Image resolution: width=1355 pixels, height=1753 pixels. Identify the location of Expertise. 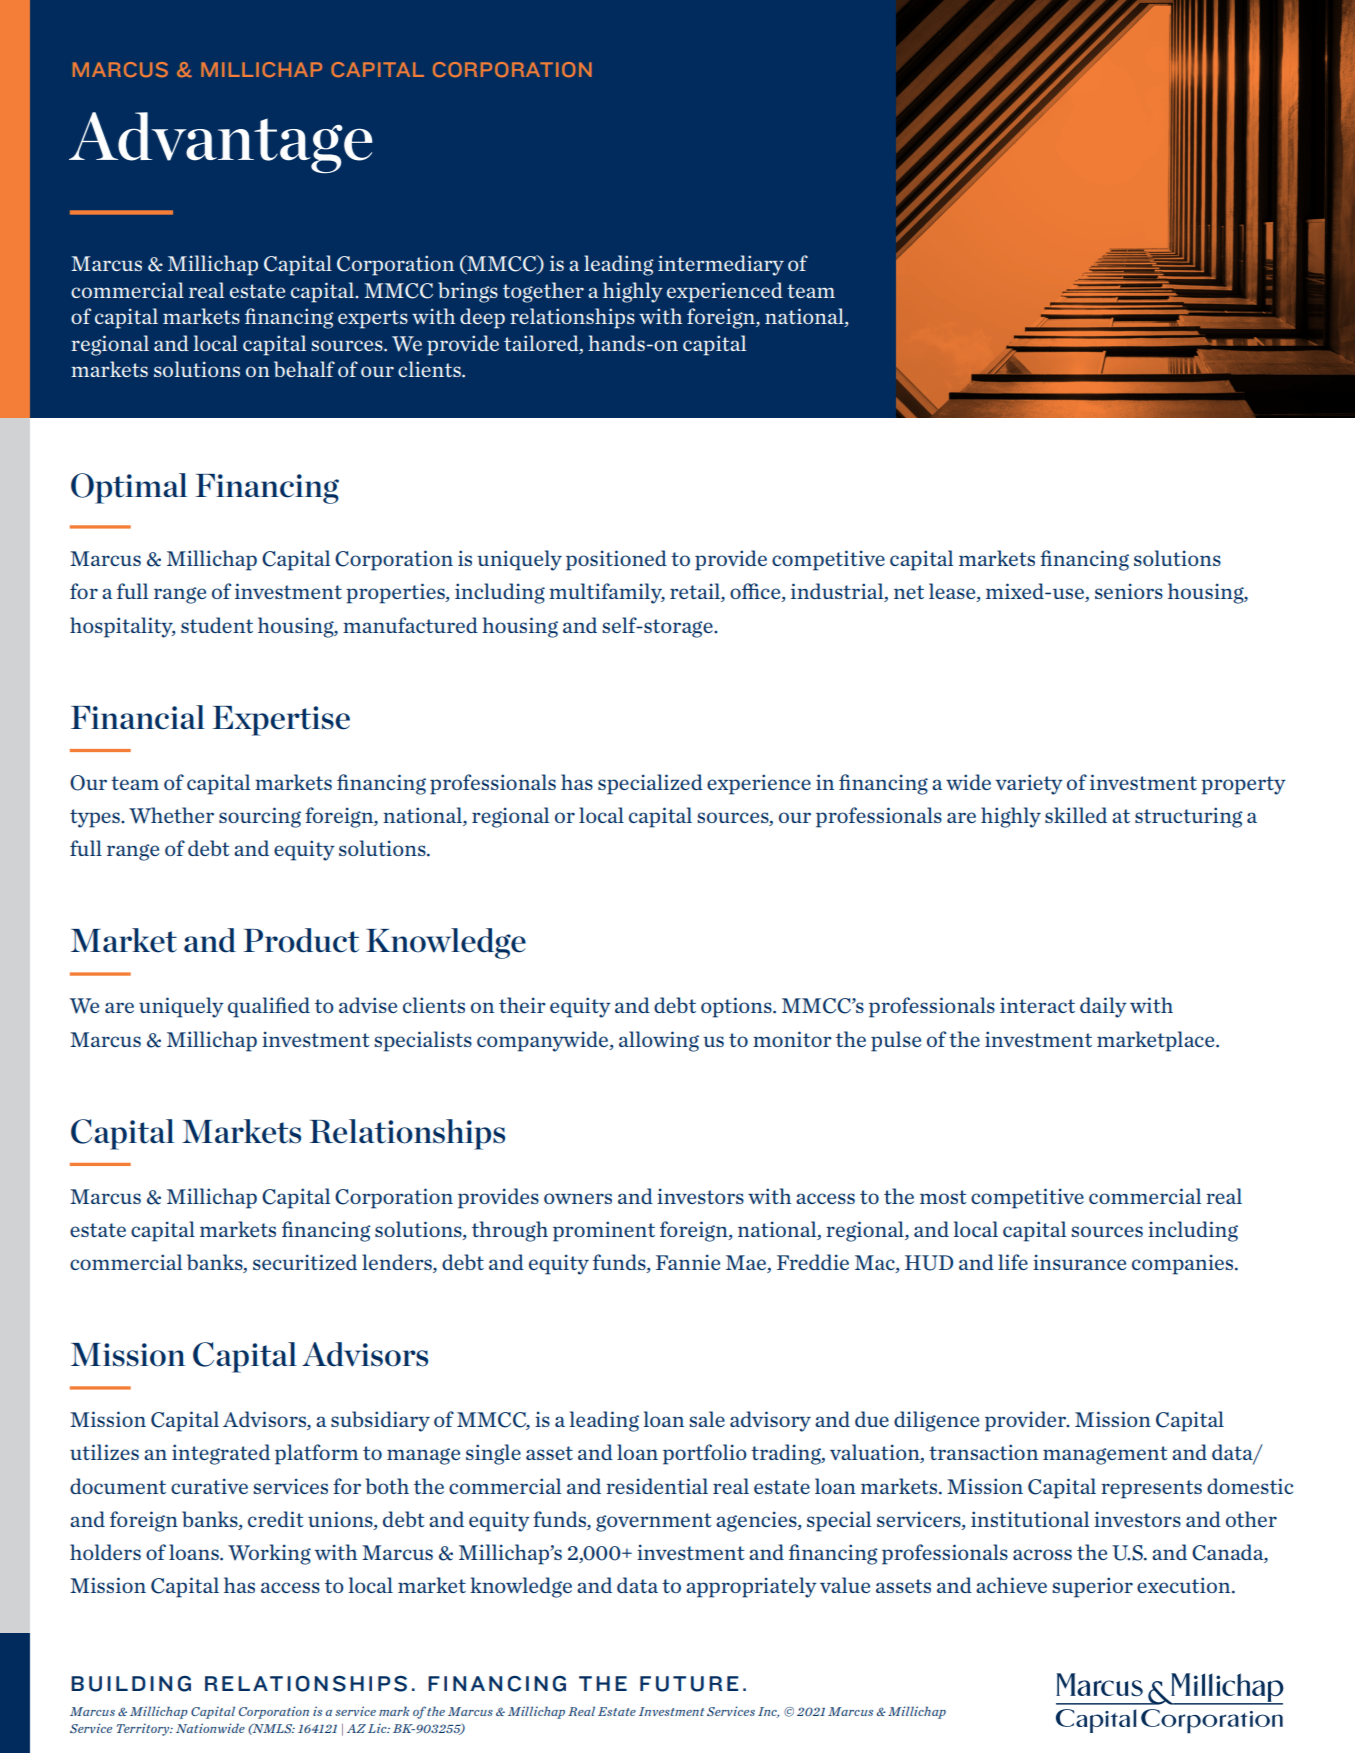
(281, 721).
